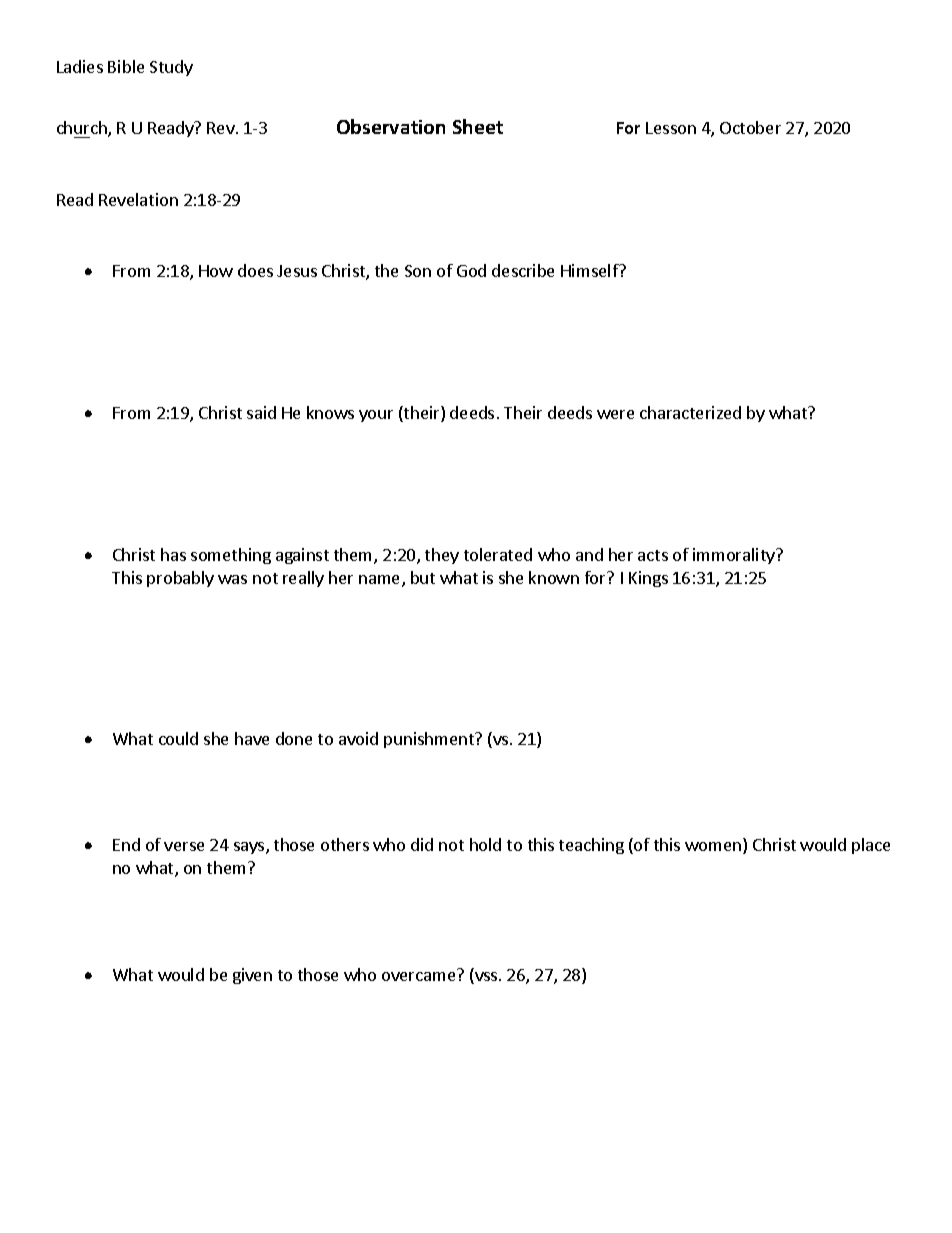  I want to click on immorality, so click(735, 556).
